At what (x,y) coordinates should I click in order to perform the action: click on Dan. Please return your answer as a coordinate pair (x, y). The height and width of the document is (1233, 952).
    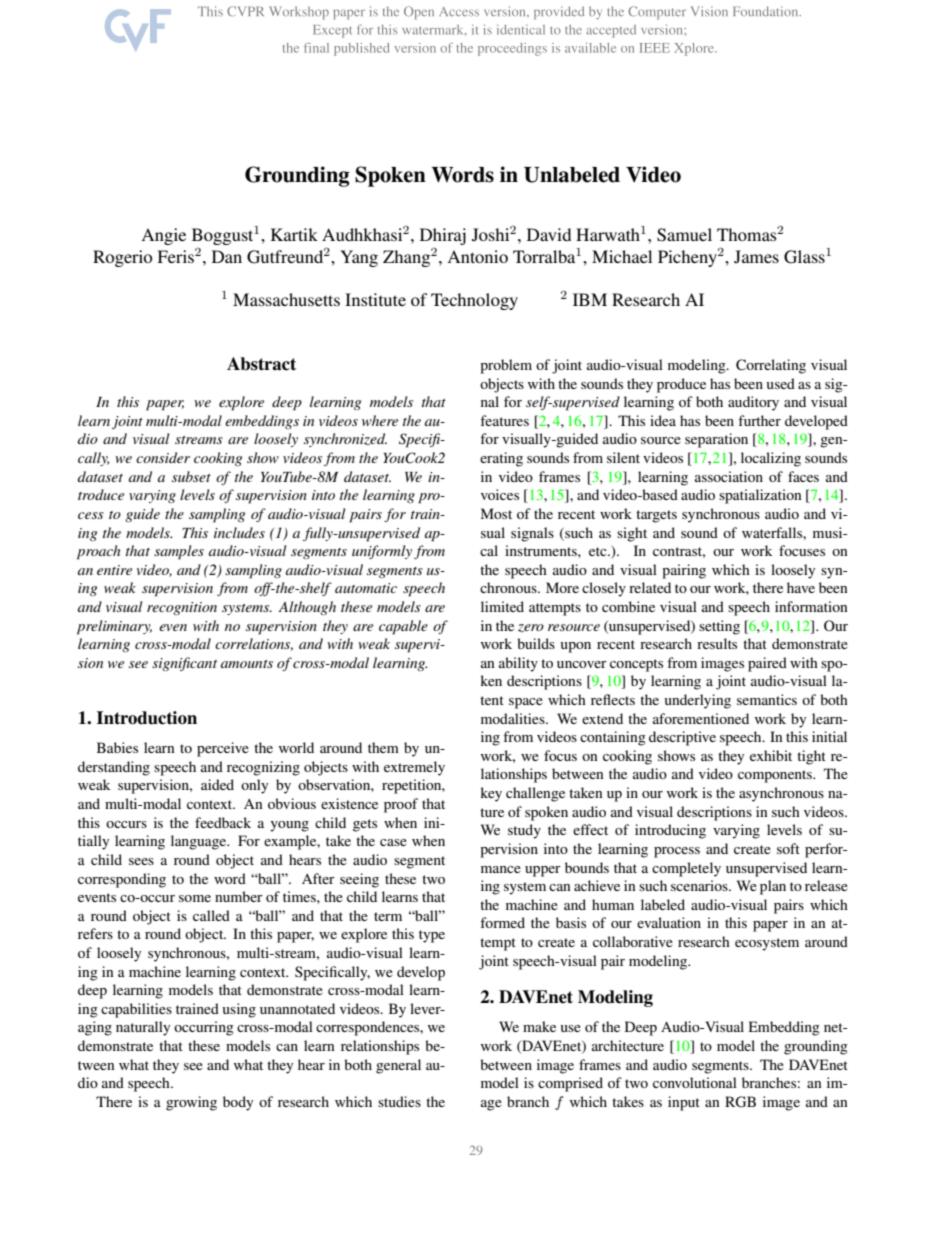
    Looking at the image, I should click on (227, 256).
